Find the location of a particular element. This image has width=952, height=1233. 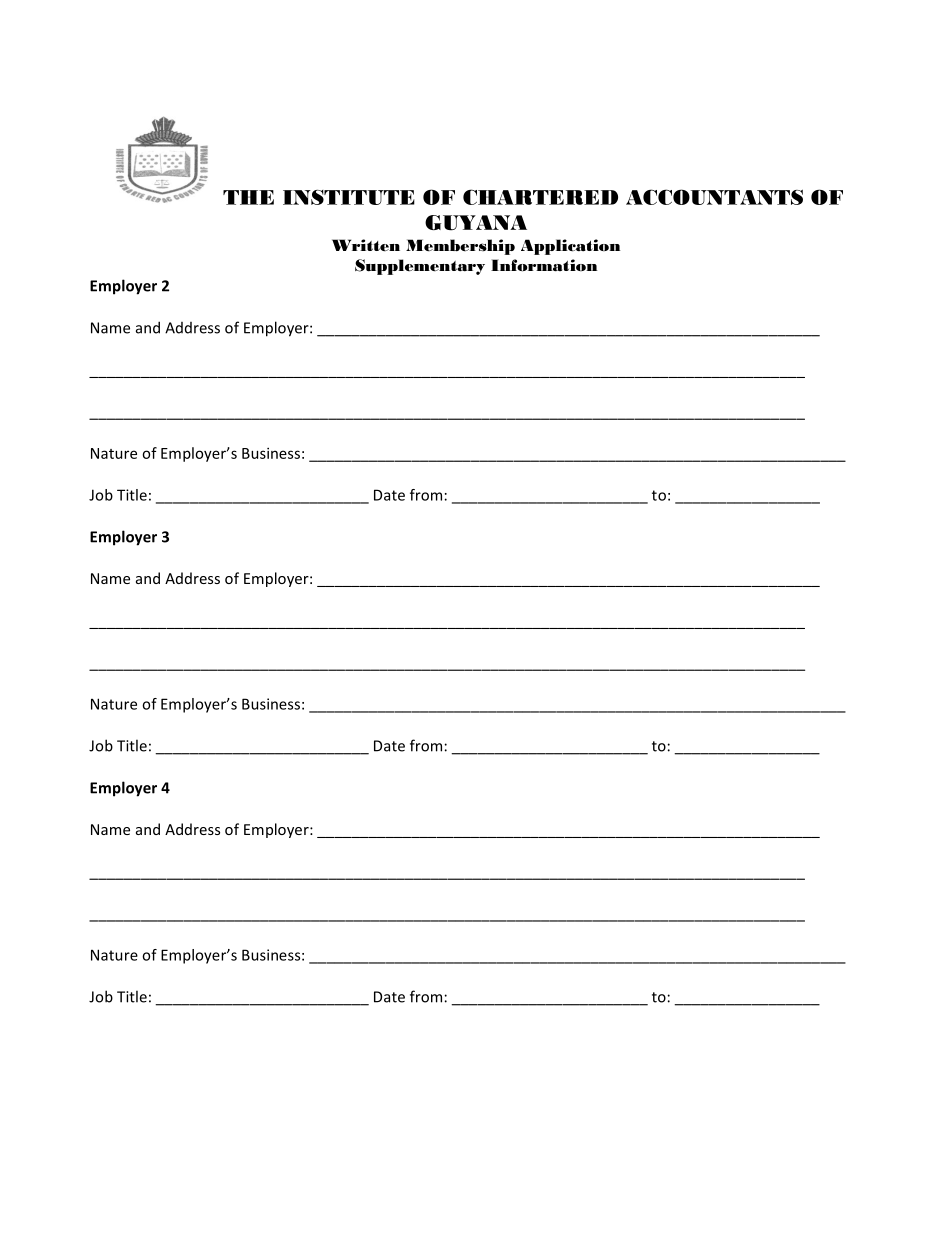

THE is located at coordinates (248, 197).
